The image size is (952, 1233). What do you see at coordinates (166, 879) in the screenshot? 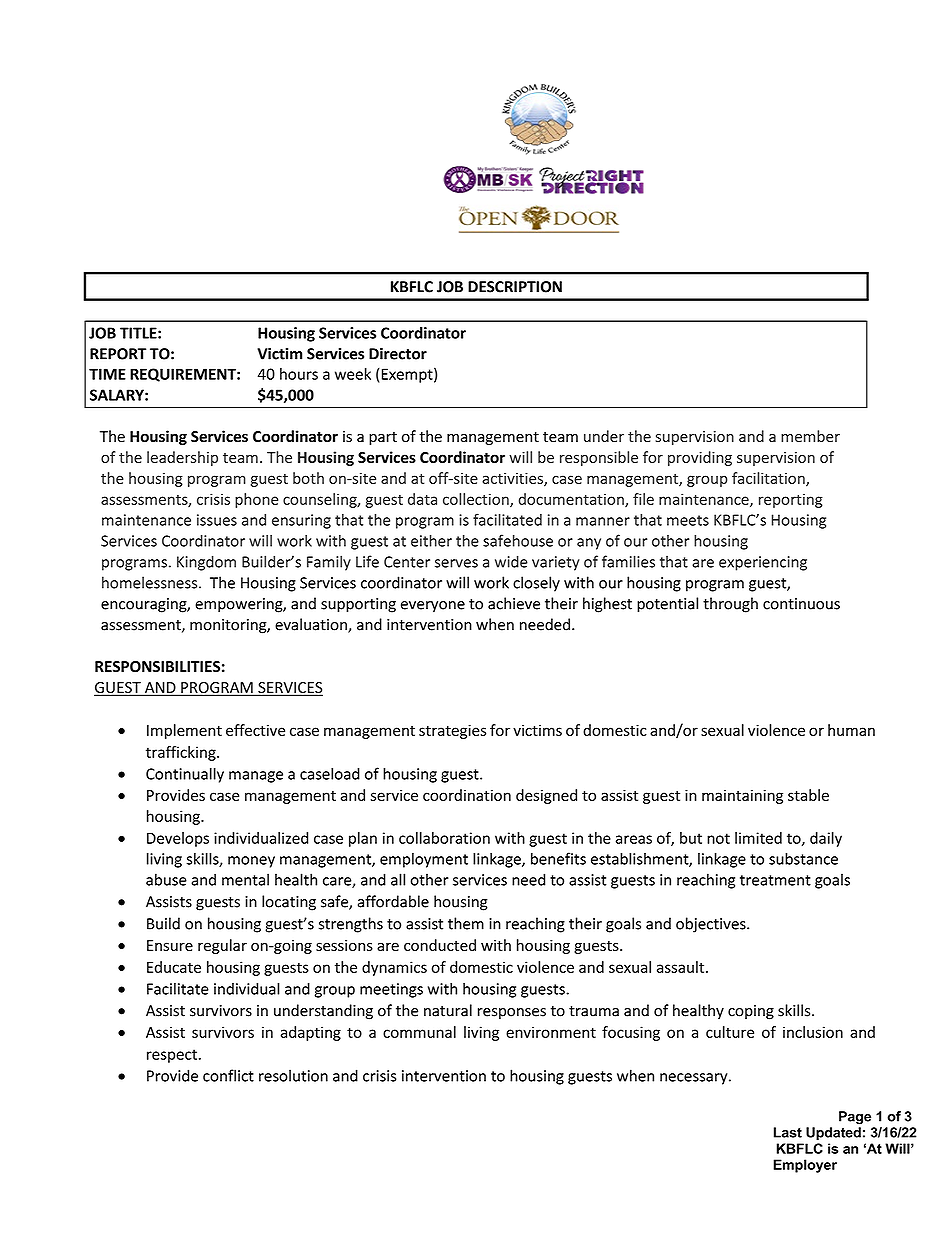
I see `abuse` at bounding box center [166, 879].
